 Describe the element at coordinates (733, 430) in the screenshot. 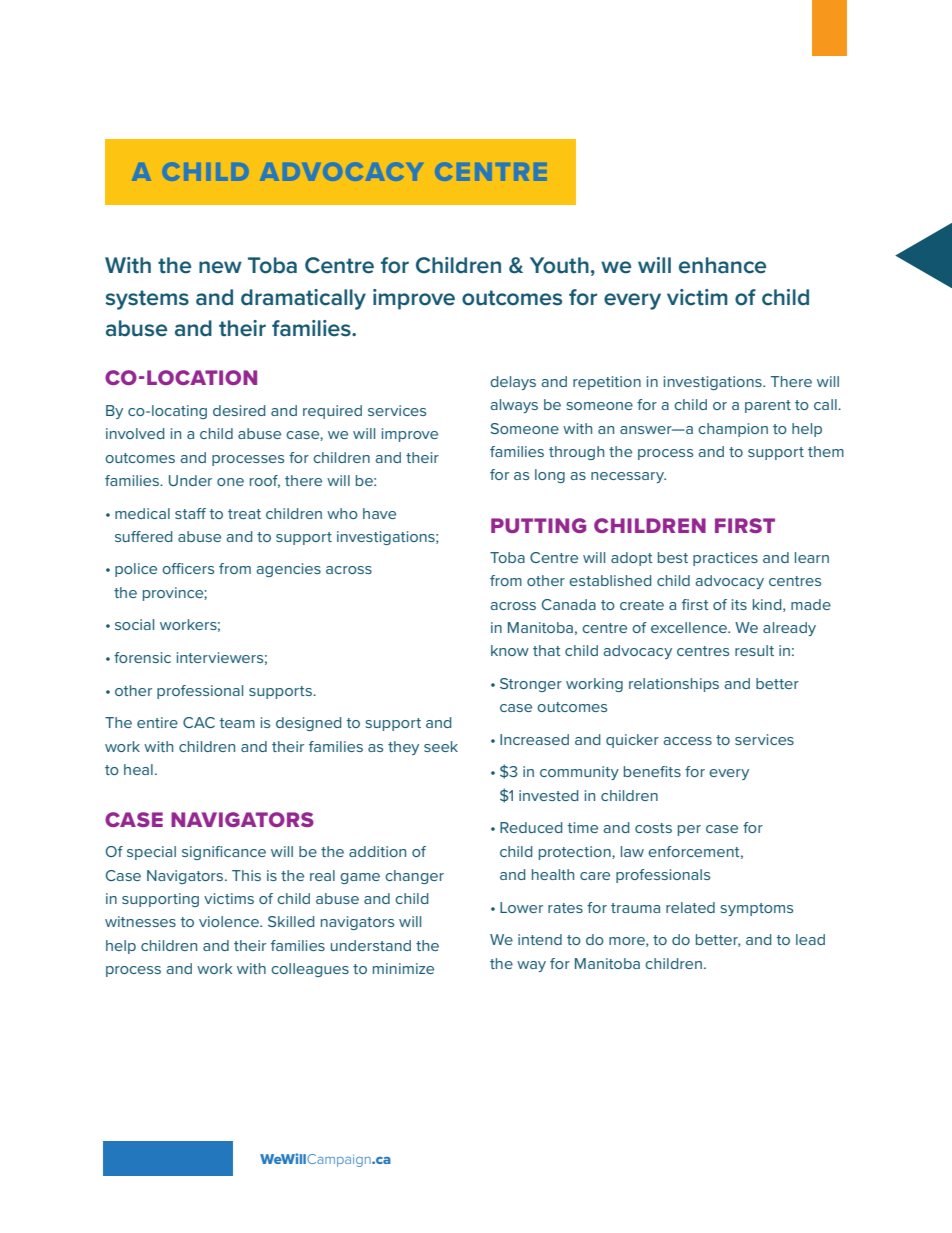

I see `champion` at that location.
